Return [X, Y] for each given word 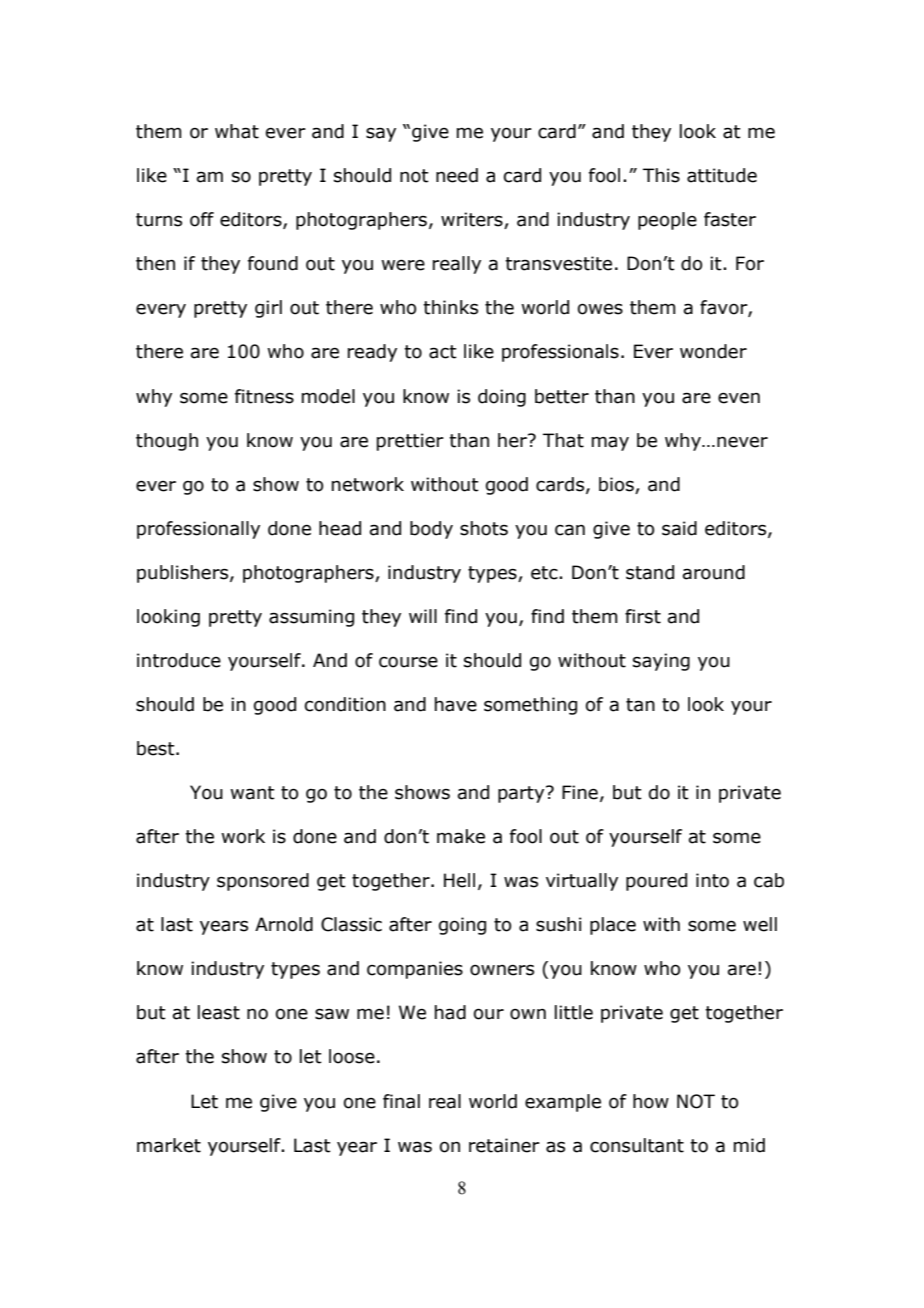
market [169, 1145]
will [423, 616]
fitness [264, 396]
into [712, 880]
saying [661, 662]
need [457, 175]
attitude [722, 175]
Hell [459, 880]
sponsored [263, 882]
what [237, 131]
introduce [179, 660]
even [739, 398]
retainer [504, 1145]
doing [502, 398]
